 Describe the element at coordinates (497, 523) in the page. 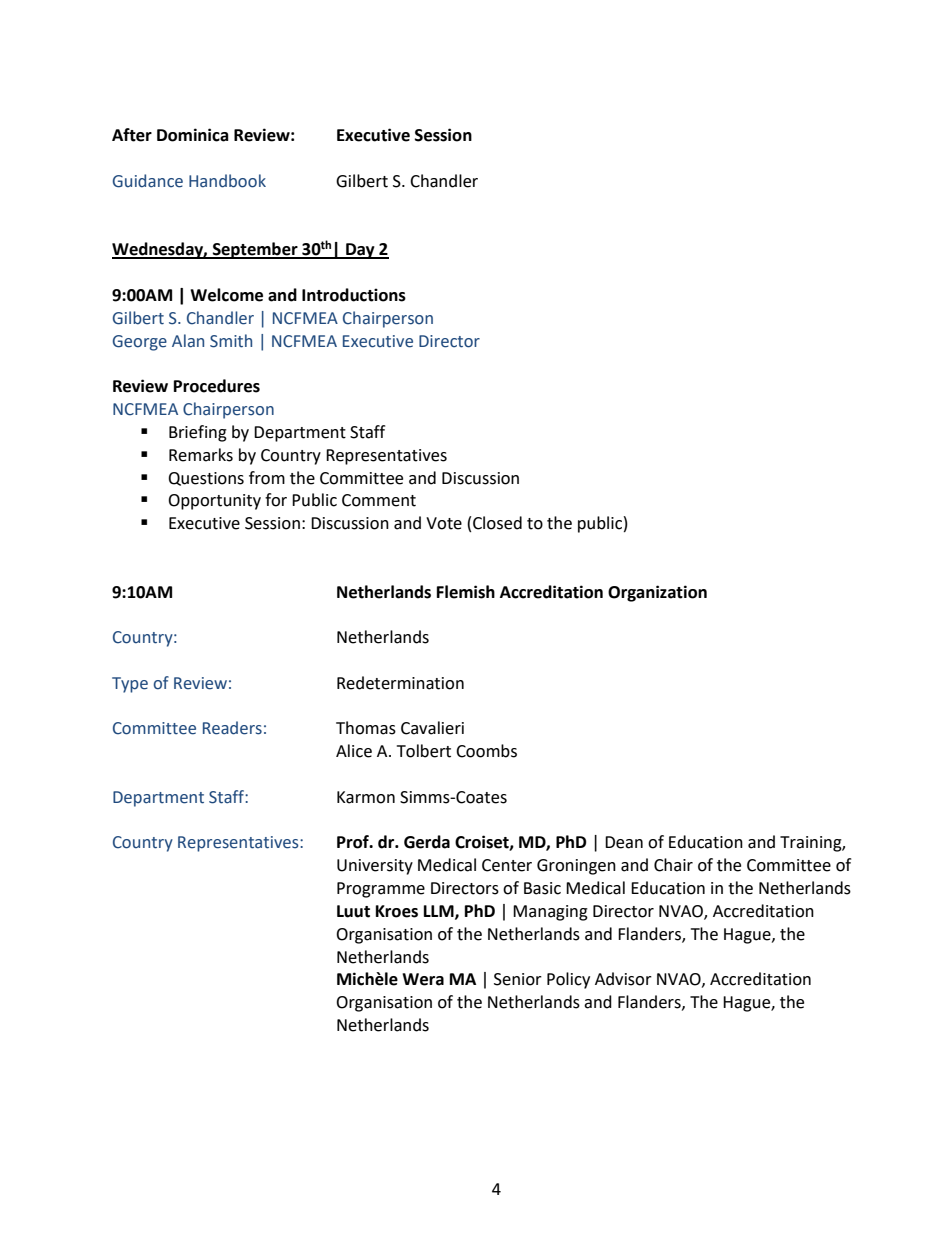

I see `Closed` at that location.
